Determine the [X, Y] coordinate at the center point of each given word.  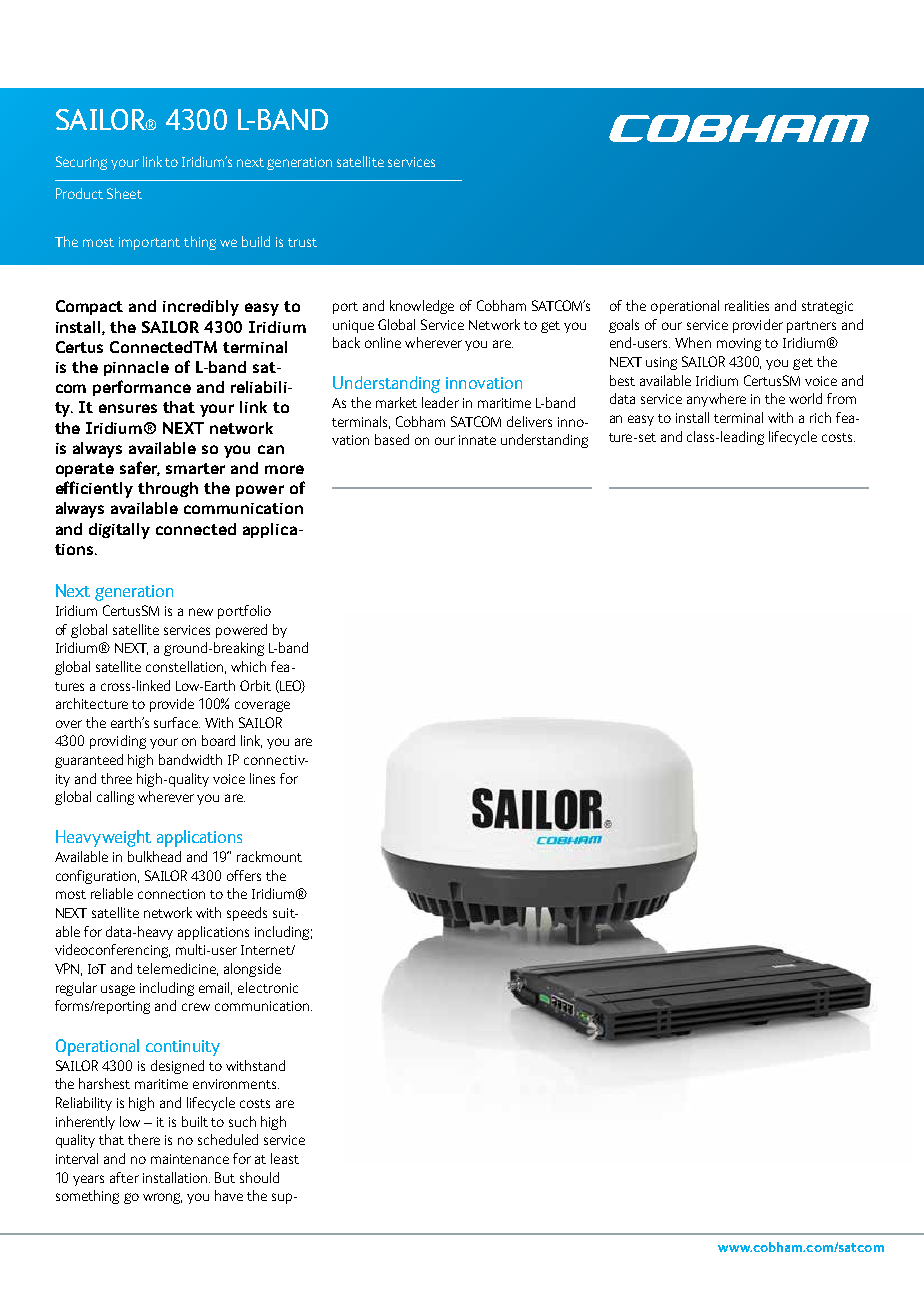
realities [747, 305]
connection [171, 894]
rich [820, 417]
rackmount [269, 856]
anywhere [716, 400]
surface [177, 722]
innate [477, 440]
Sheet [124, 193]
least [285, 1158]
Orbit [255, 685]
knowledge [422, 307]
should [259, 1177]
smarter [195, 468]
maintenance [190, 1159]
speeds [247, 914]
